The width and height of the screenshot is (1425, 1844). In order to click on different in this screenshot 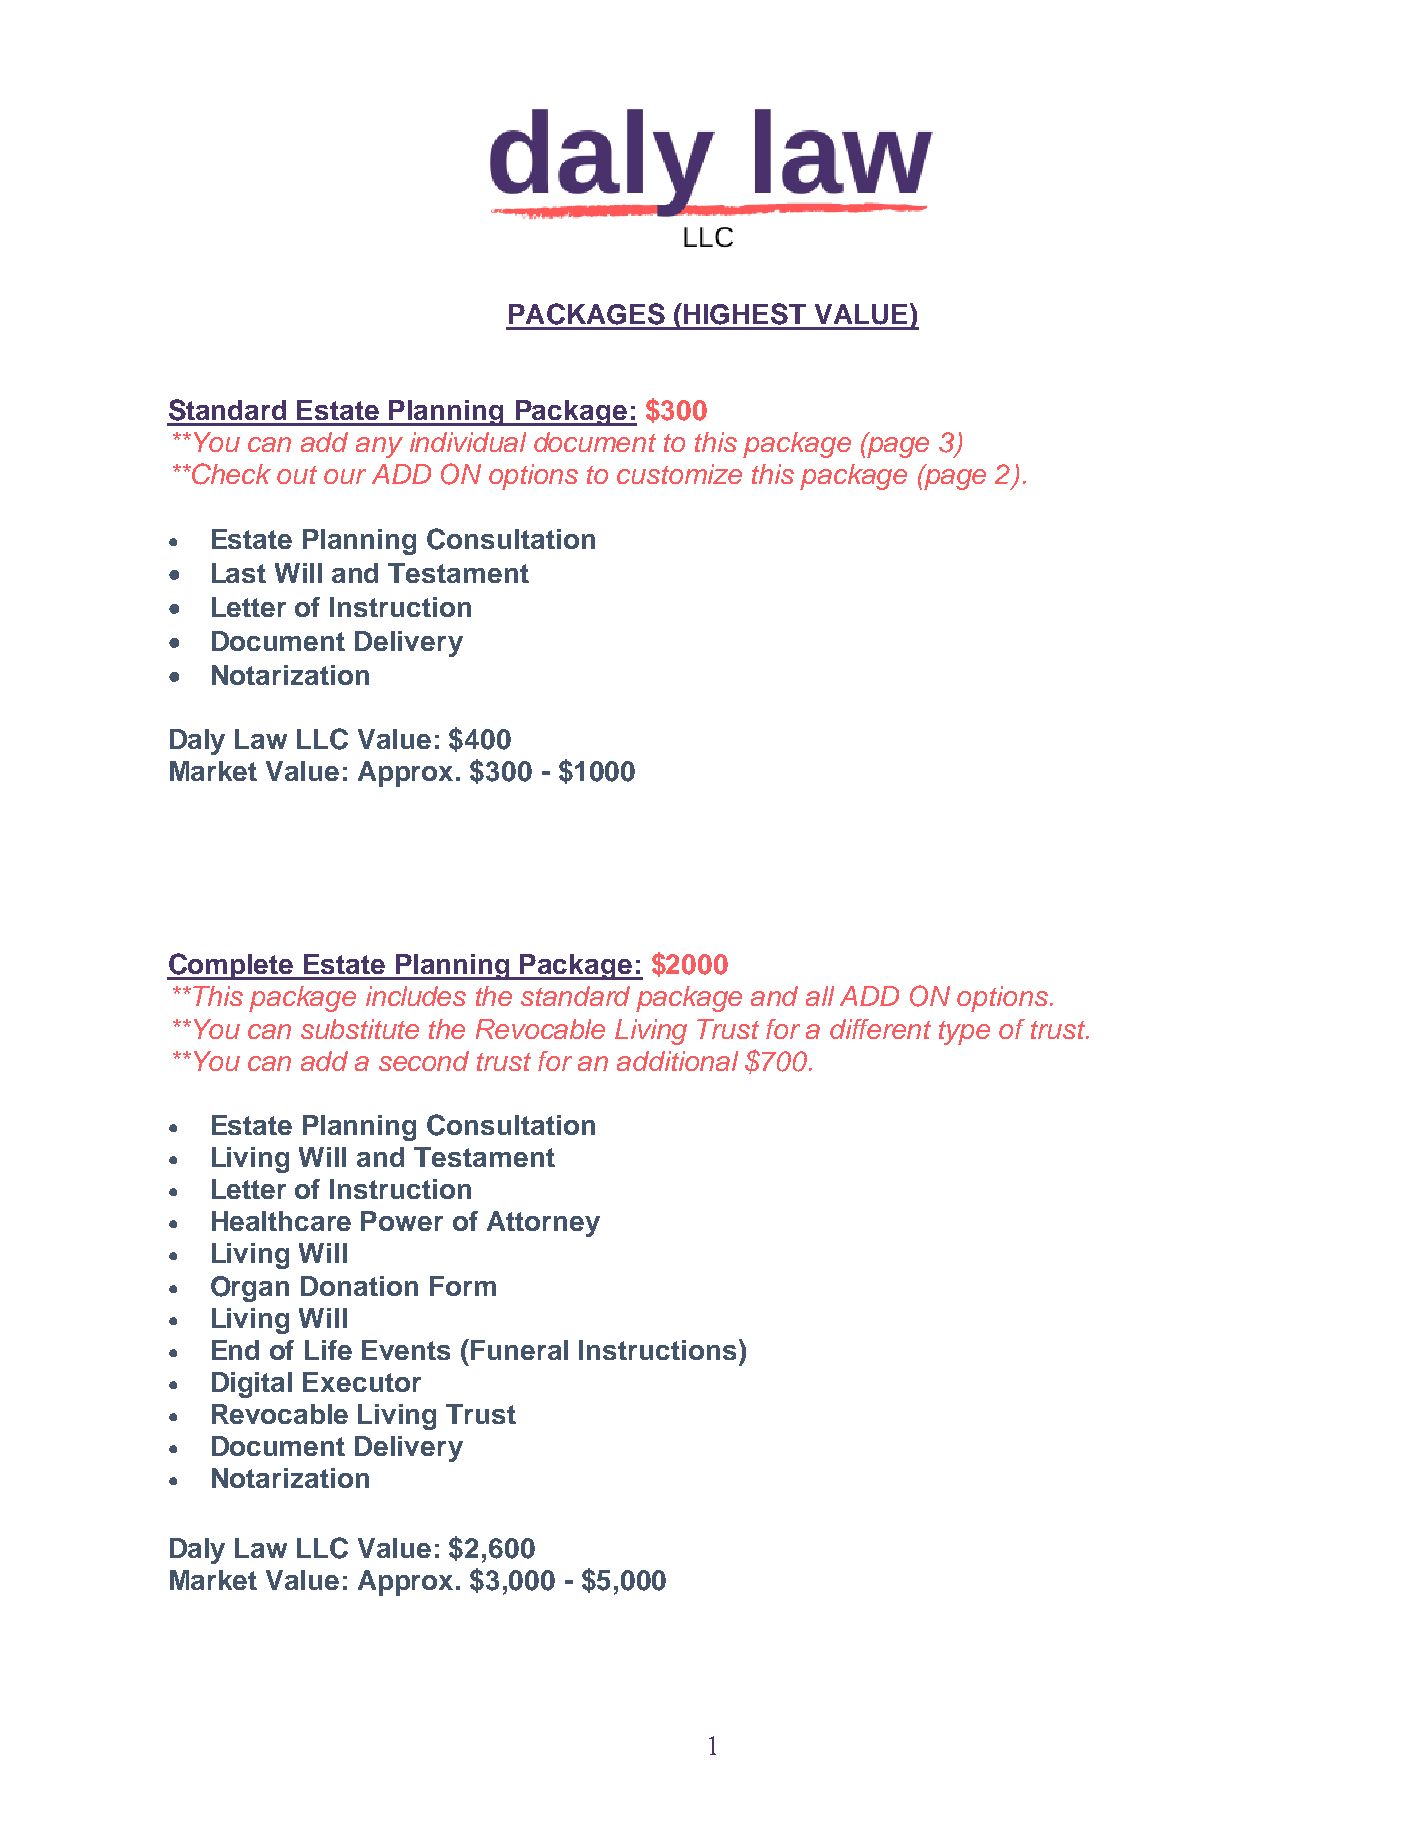, I will do `click(880, 1029)`.
